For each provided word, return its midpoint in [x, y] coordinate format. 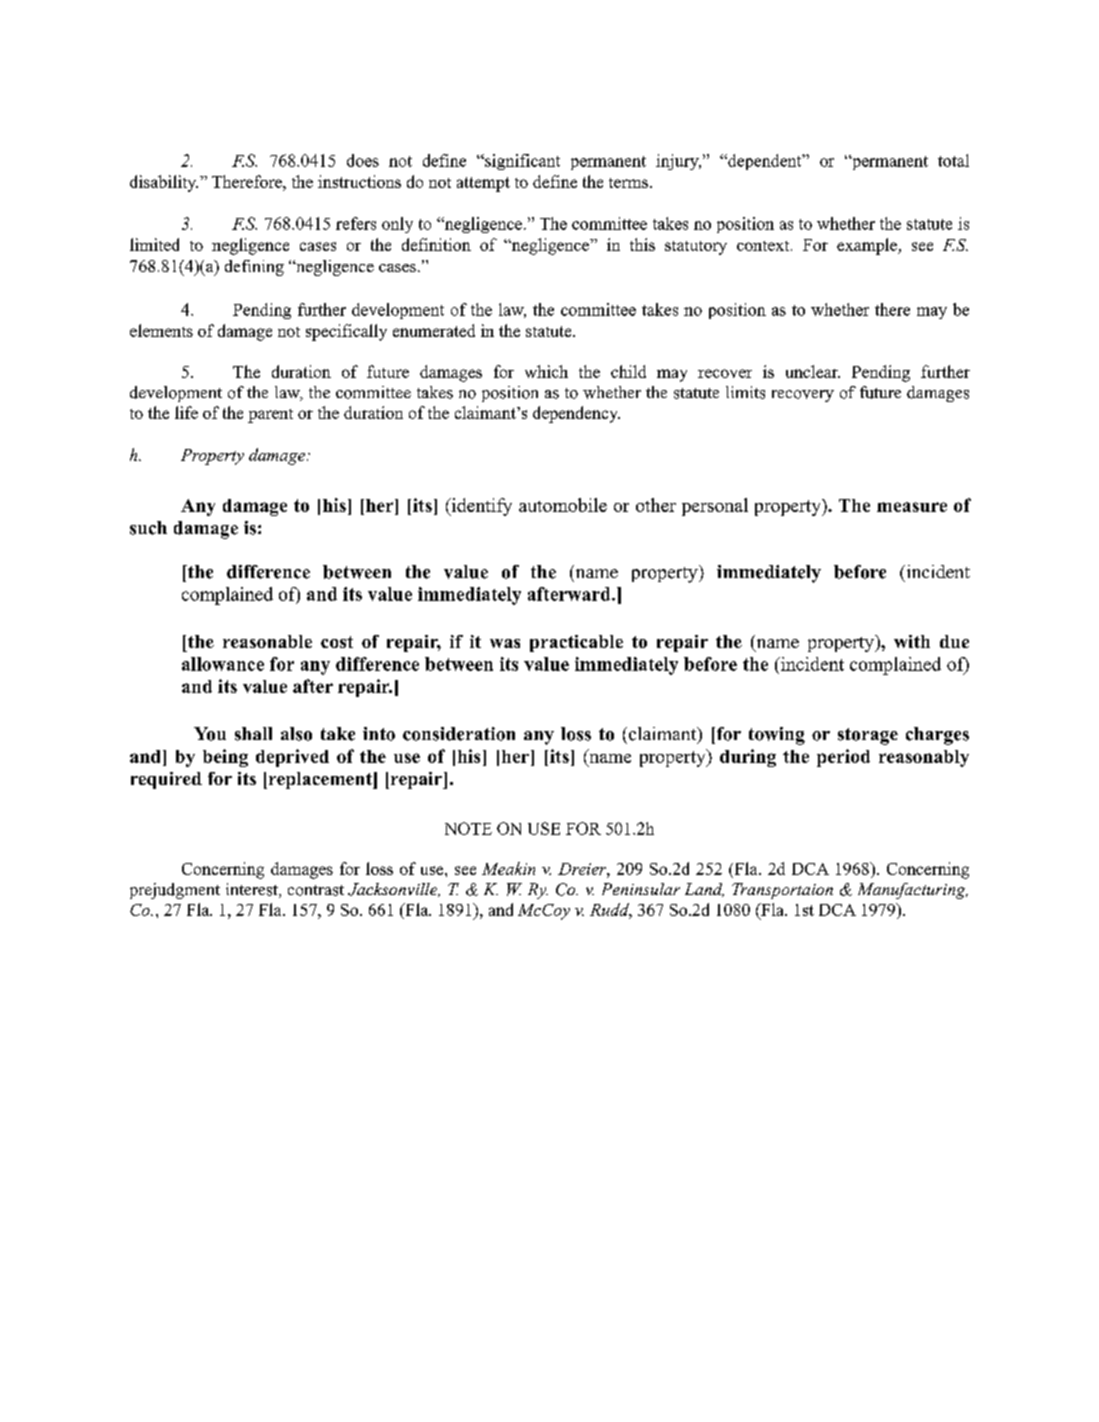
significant [521, 162]
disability [164, 183]
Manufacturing [913, 891]
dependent [765, 162]
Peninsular [641, 889]
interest [253, 890]
